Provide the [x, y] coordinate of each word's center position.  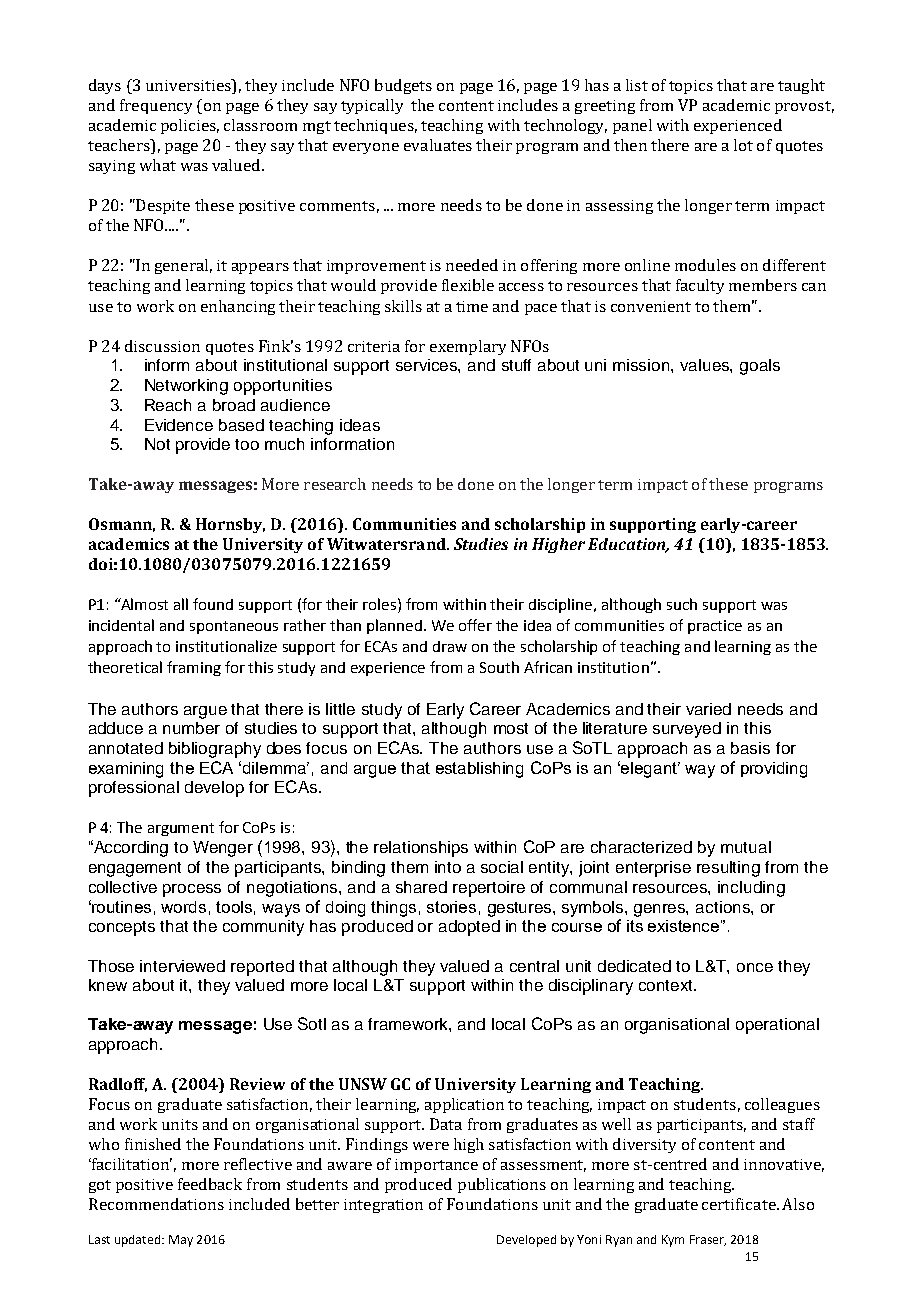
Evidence [179, 425]
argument [181, 829]
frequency [156, 106]
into [448, 867]
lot [743, 145]
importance [436, 1166]
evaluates [438, 145]
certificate [740, 1204]
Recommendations [156, 1204]
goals [760, 367]
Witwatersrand [387, 544]
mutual [746, 847]
